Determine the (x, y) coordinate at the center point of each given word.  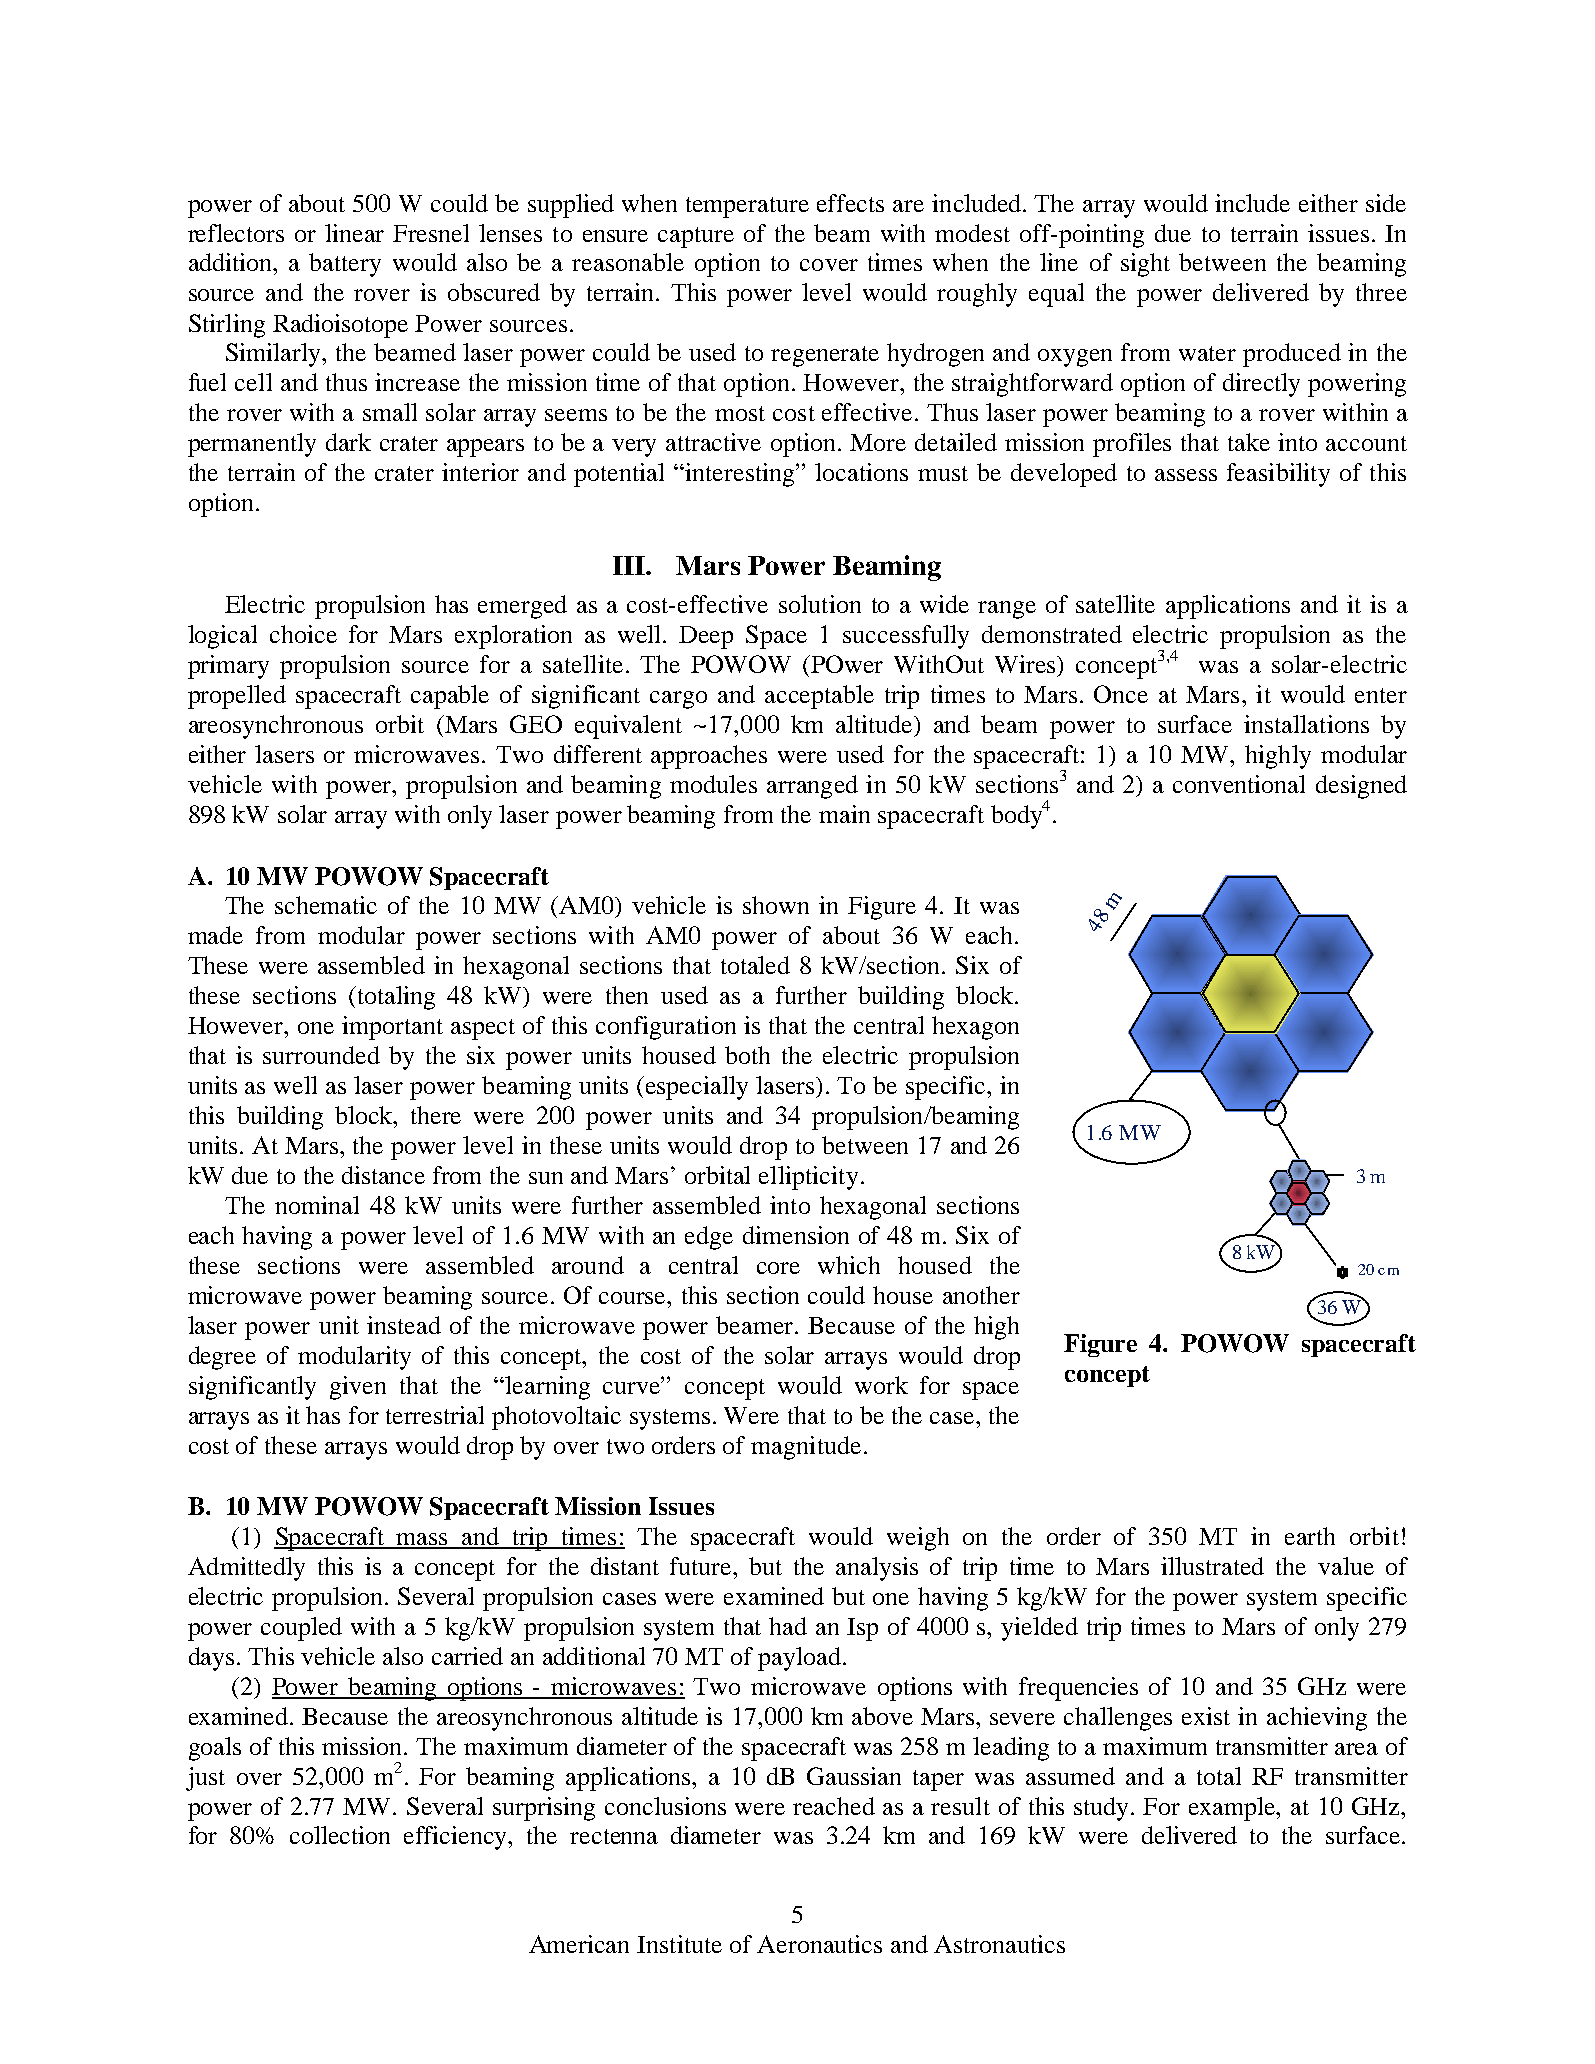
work (881, 1385)
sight (1145, 265)
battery (345, 265)
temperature (747, 207)
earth (1310, 1536)
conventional (1239, 784)
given (358, 1388)
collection (340, 1835)
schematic (326, 905)
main (844, 814)
